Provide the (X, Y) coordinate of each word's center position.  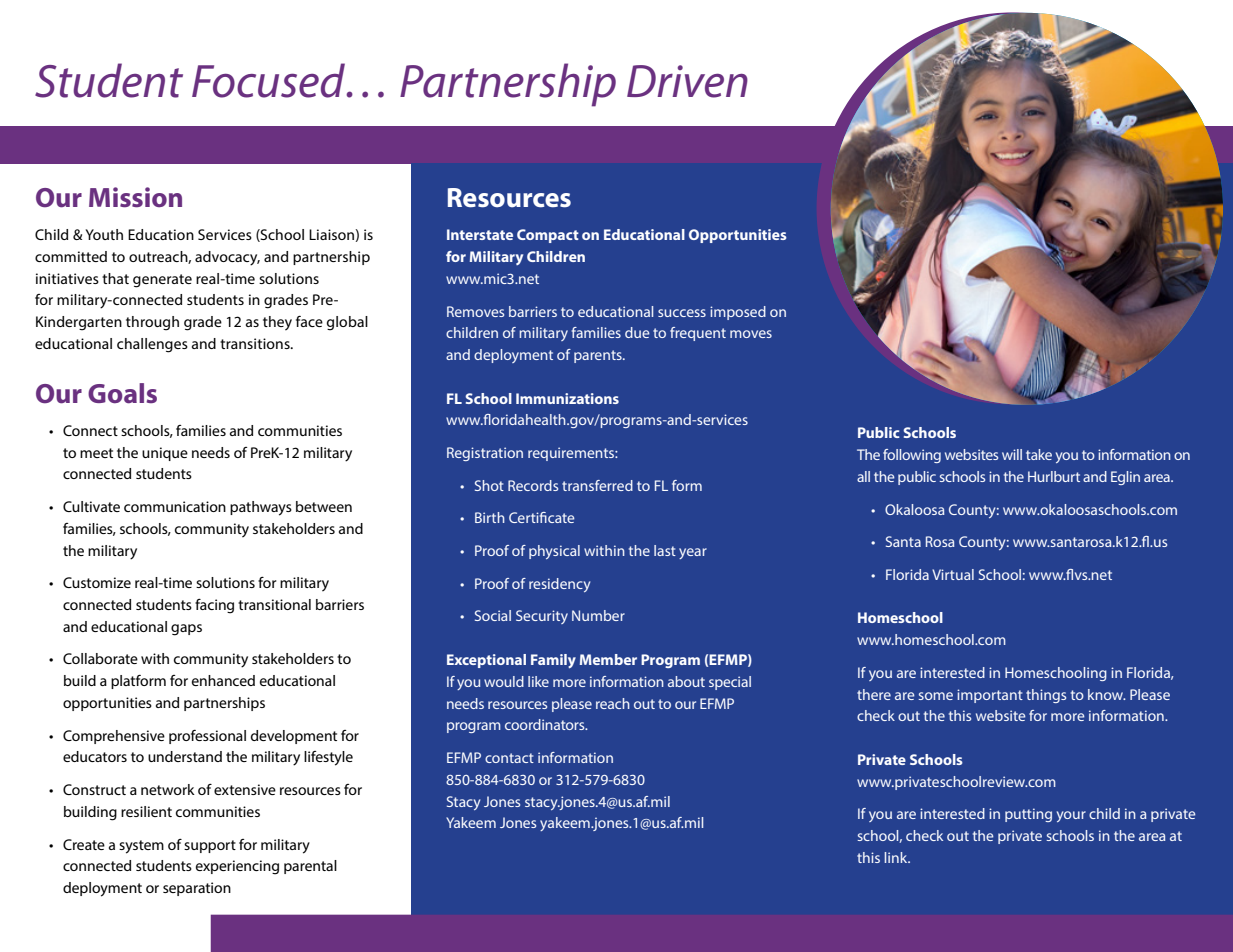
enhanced (223, 680)
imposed (738, 313)
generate (162, 281)
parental (310, 867)
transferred (597, 485)
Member (608, 659)
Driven (687, 81)
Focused (270, 80)
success (682, 313)
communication (175, 506)
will (1012, 454)
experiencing (237, 867)
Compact (548, 236)
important (990, 696)
